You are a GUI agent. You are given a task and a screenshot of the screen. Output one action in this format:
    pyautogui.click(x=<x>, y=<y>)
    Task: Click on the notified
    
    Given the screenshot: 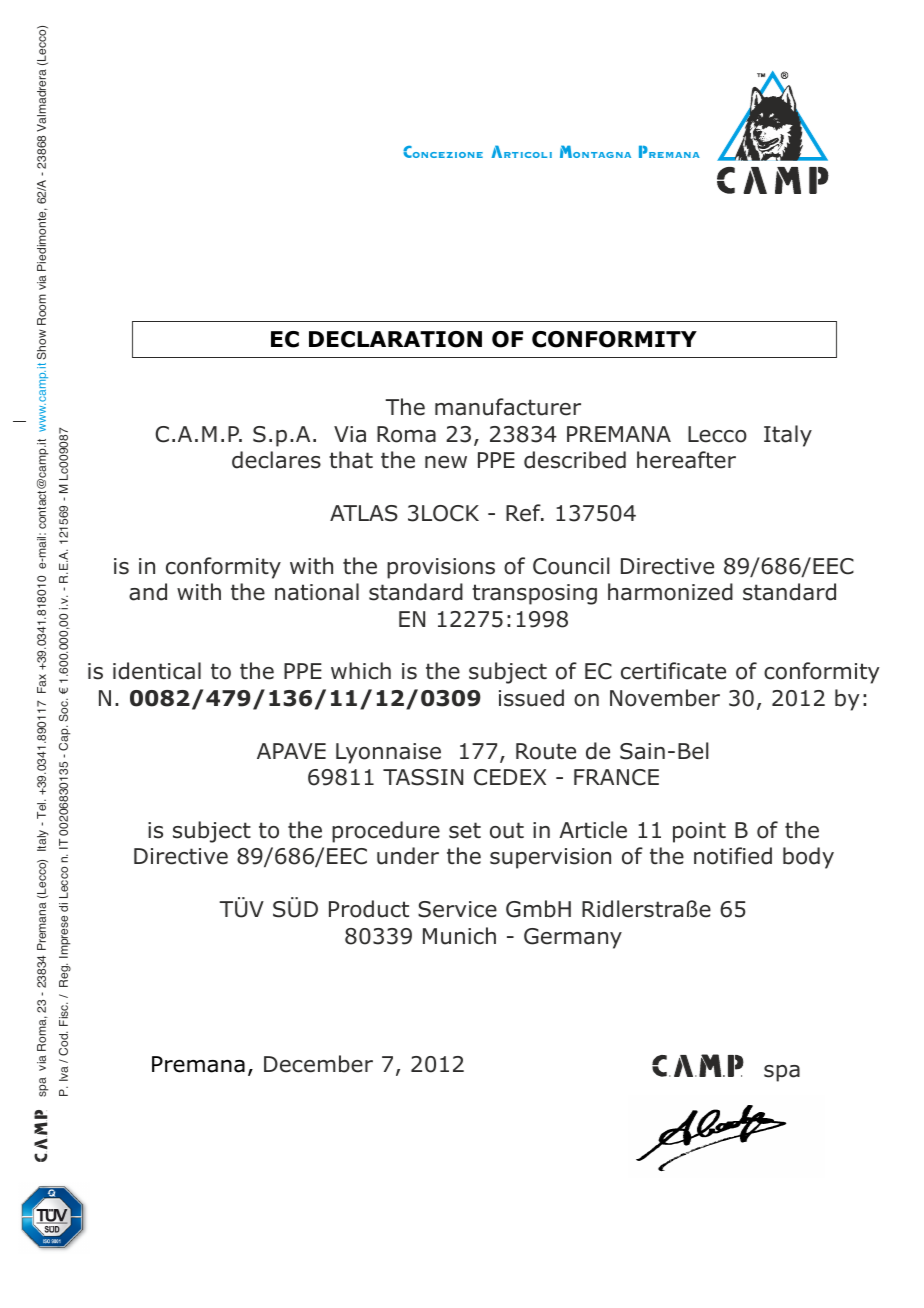 What is the action you would take?
    pyautogui.click(x=733, y=856)
